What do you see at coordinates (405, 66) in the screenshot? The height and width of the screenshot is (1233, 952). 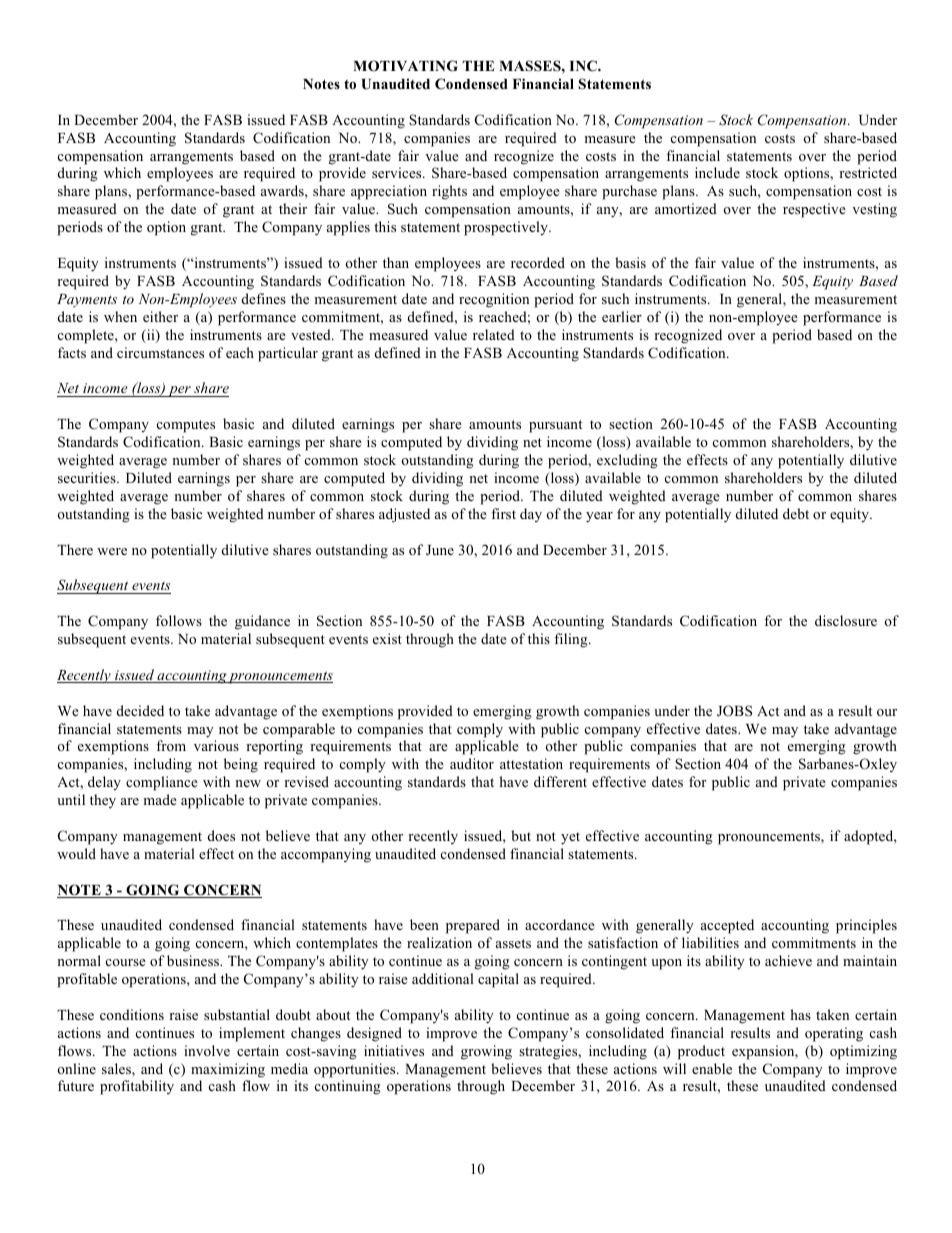 I see `MOTIVATING` at bounding box center [405, 66].
